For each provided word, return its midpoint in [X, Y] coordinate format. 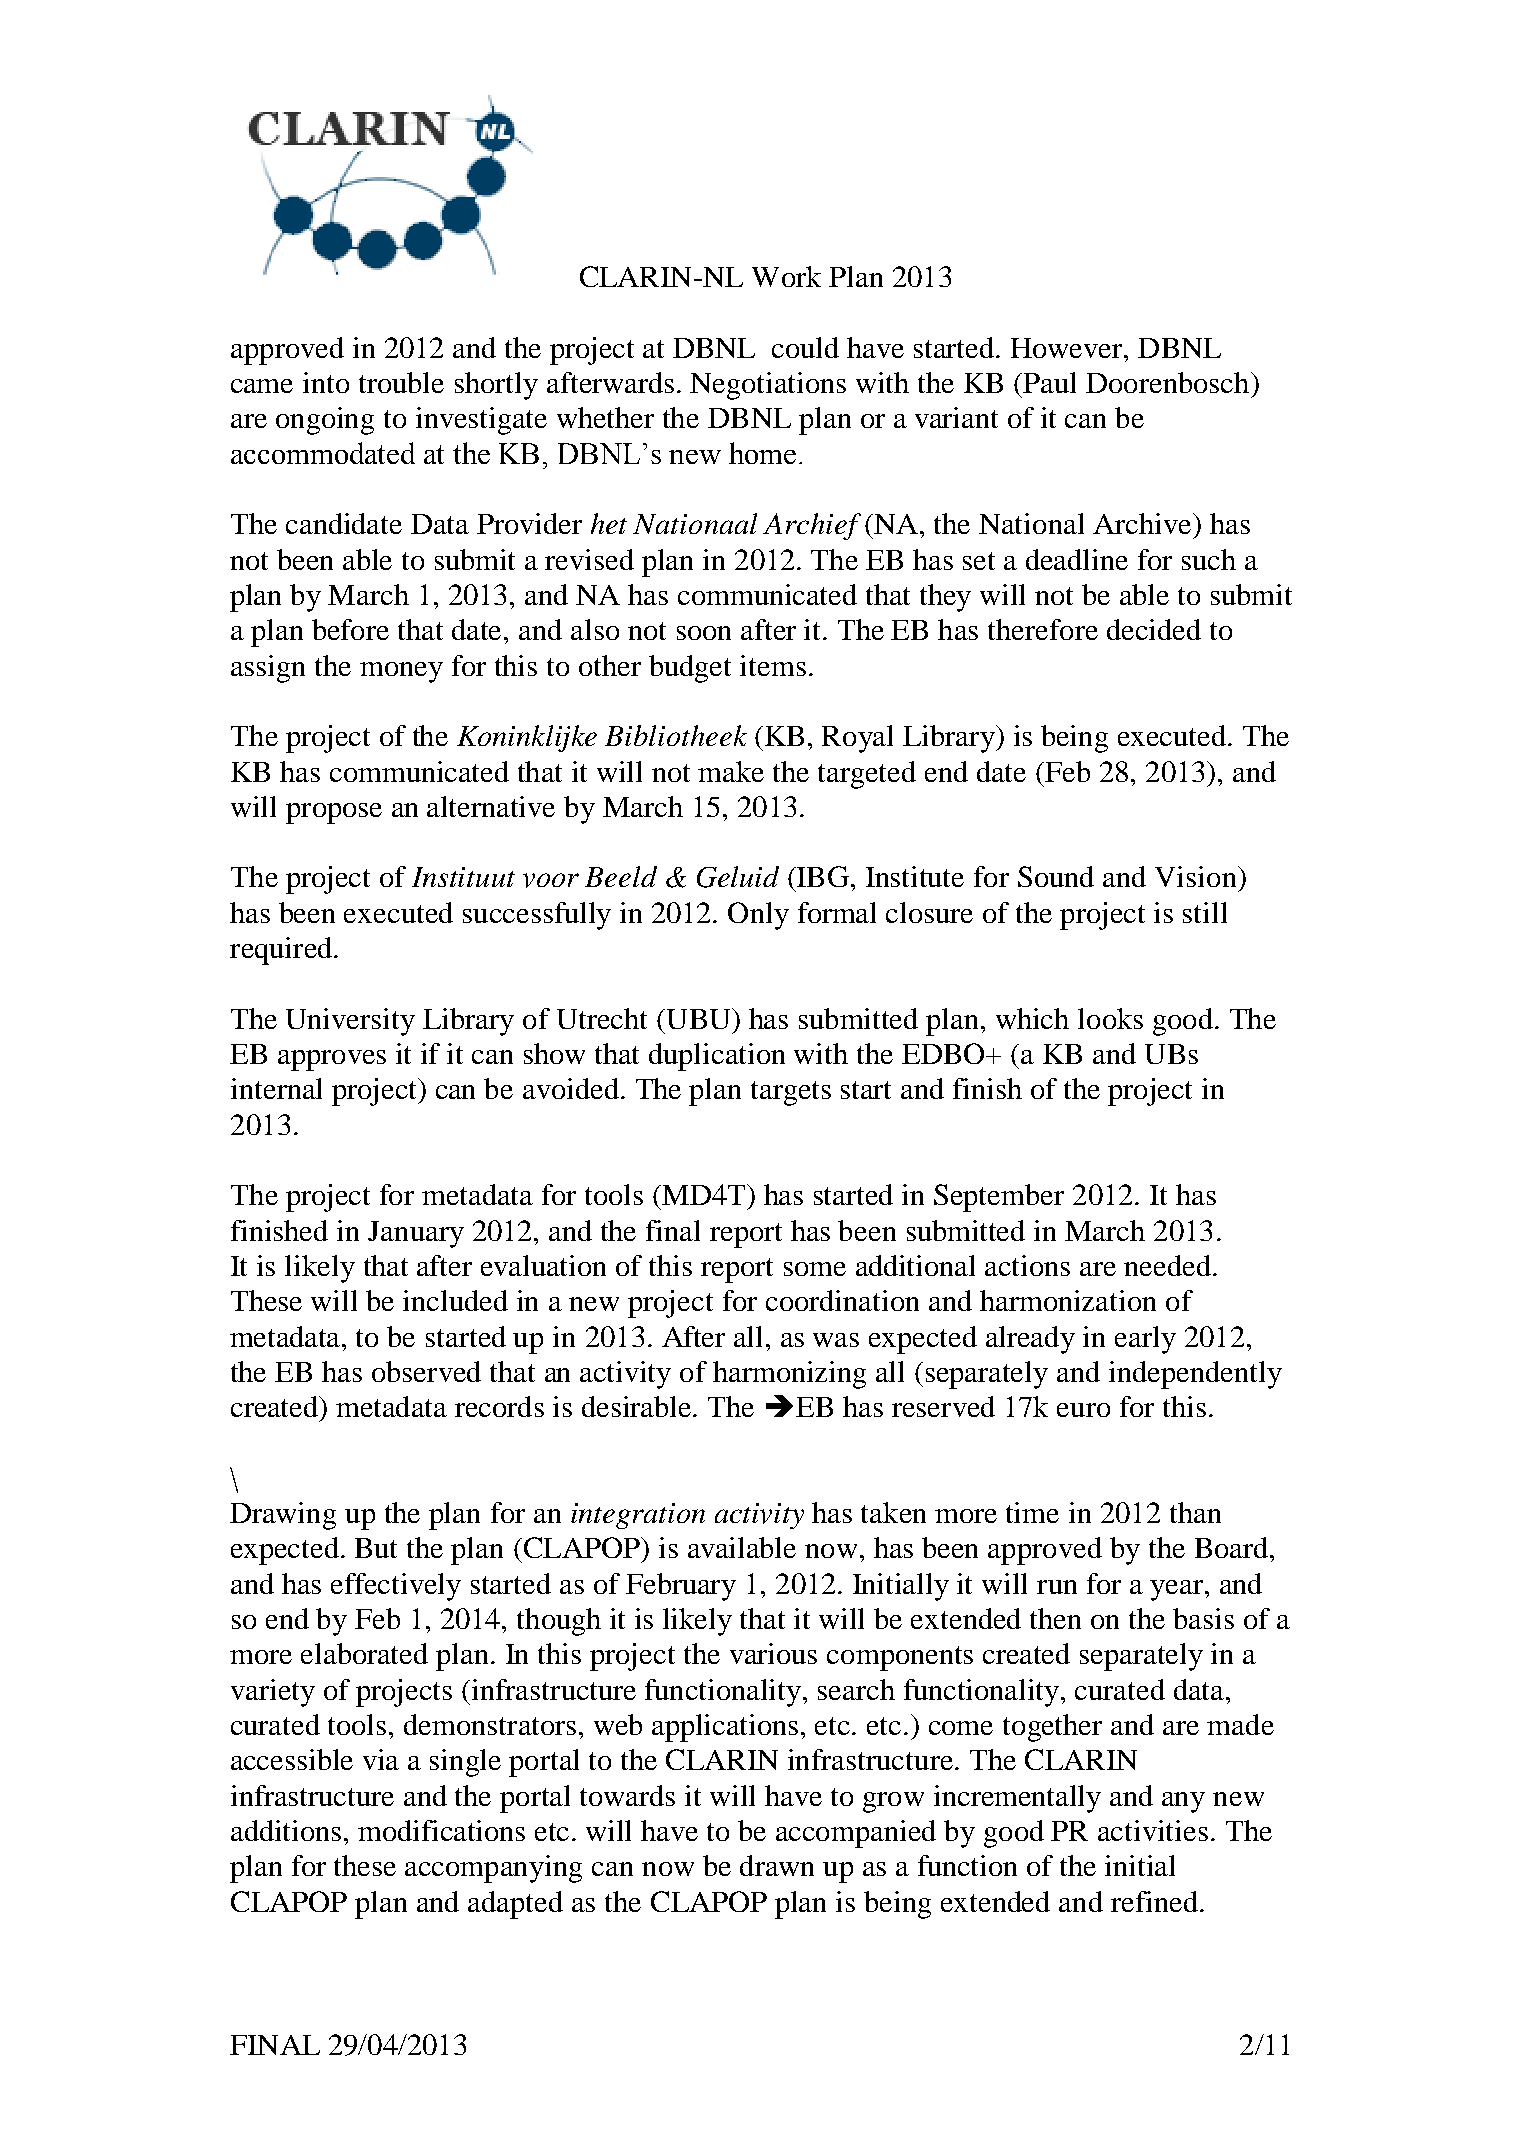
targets [791, 1093]
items [773, 665]
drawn [777, 1865]
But [376, 1548]
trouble [401, 382]
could [805, 347]
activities [1153, 1830]
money [401, 672]
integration [638, 1516]
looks [1110, 1018]
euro [1083, 1410]
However [1068, 348]
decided [1154, 629]
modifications [441, 1830]
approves [332, 1060]
